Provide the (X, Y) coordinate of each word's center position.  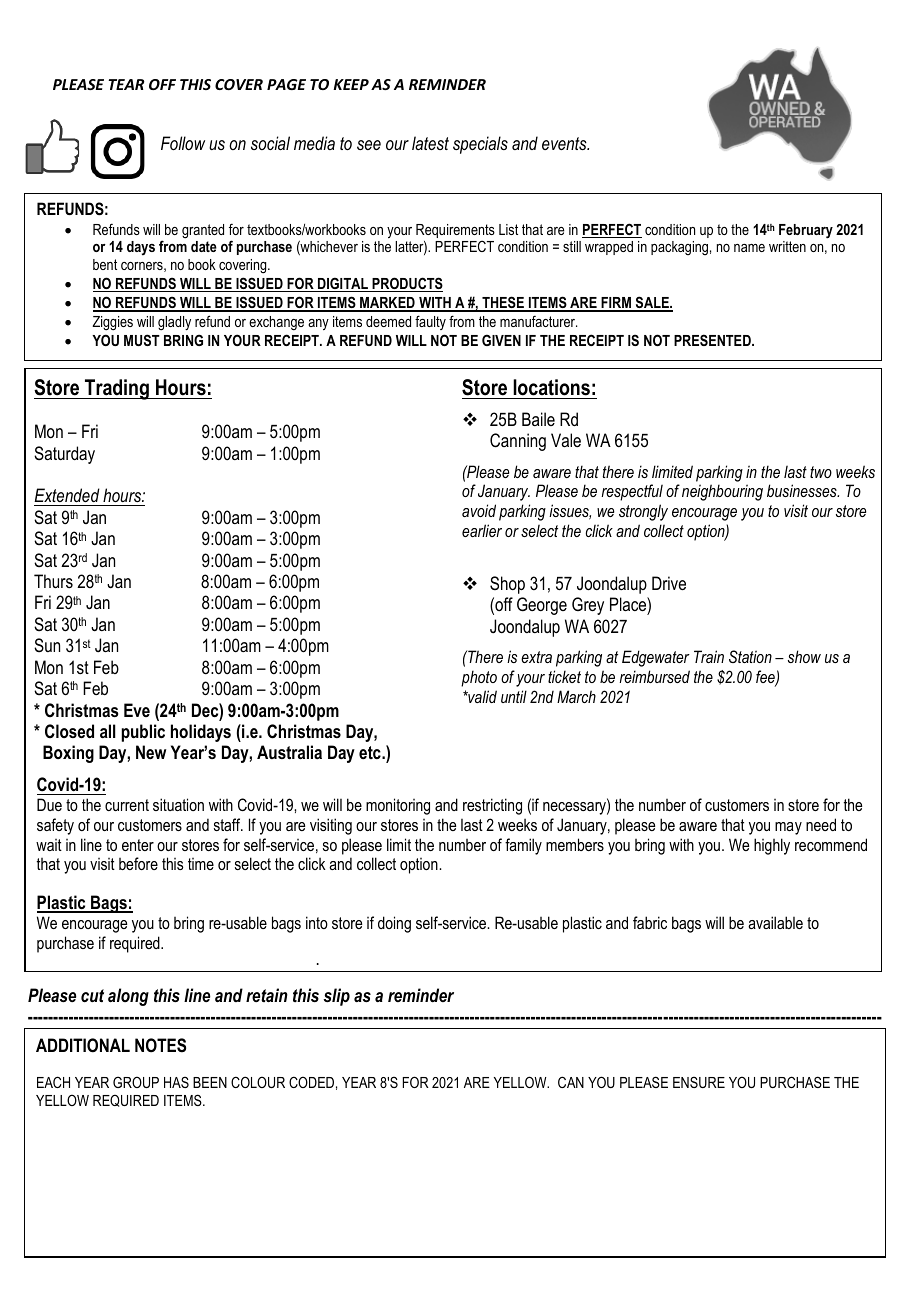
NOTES (160, 1045)
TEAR (126, 84)
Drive (669, 583)
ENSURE (699, 1082)
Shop (507, 585)
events (565, 143)
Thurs (53, 581)
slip (336, 997)
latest (430, 143)
